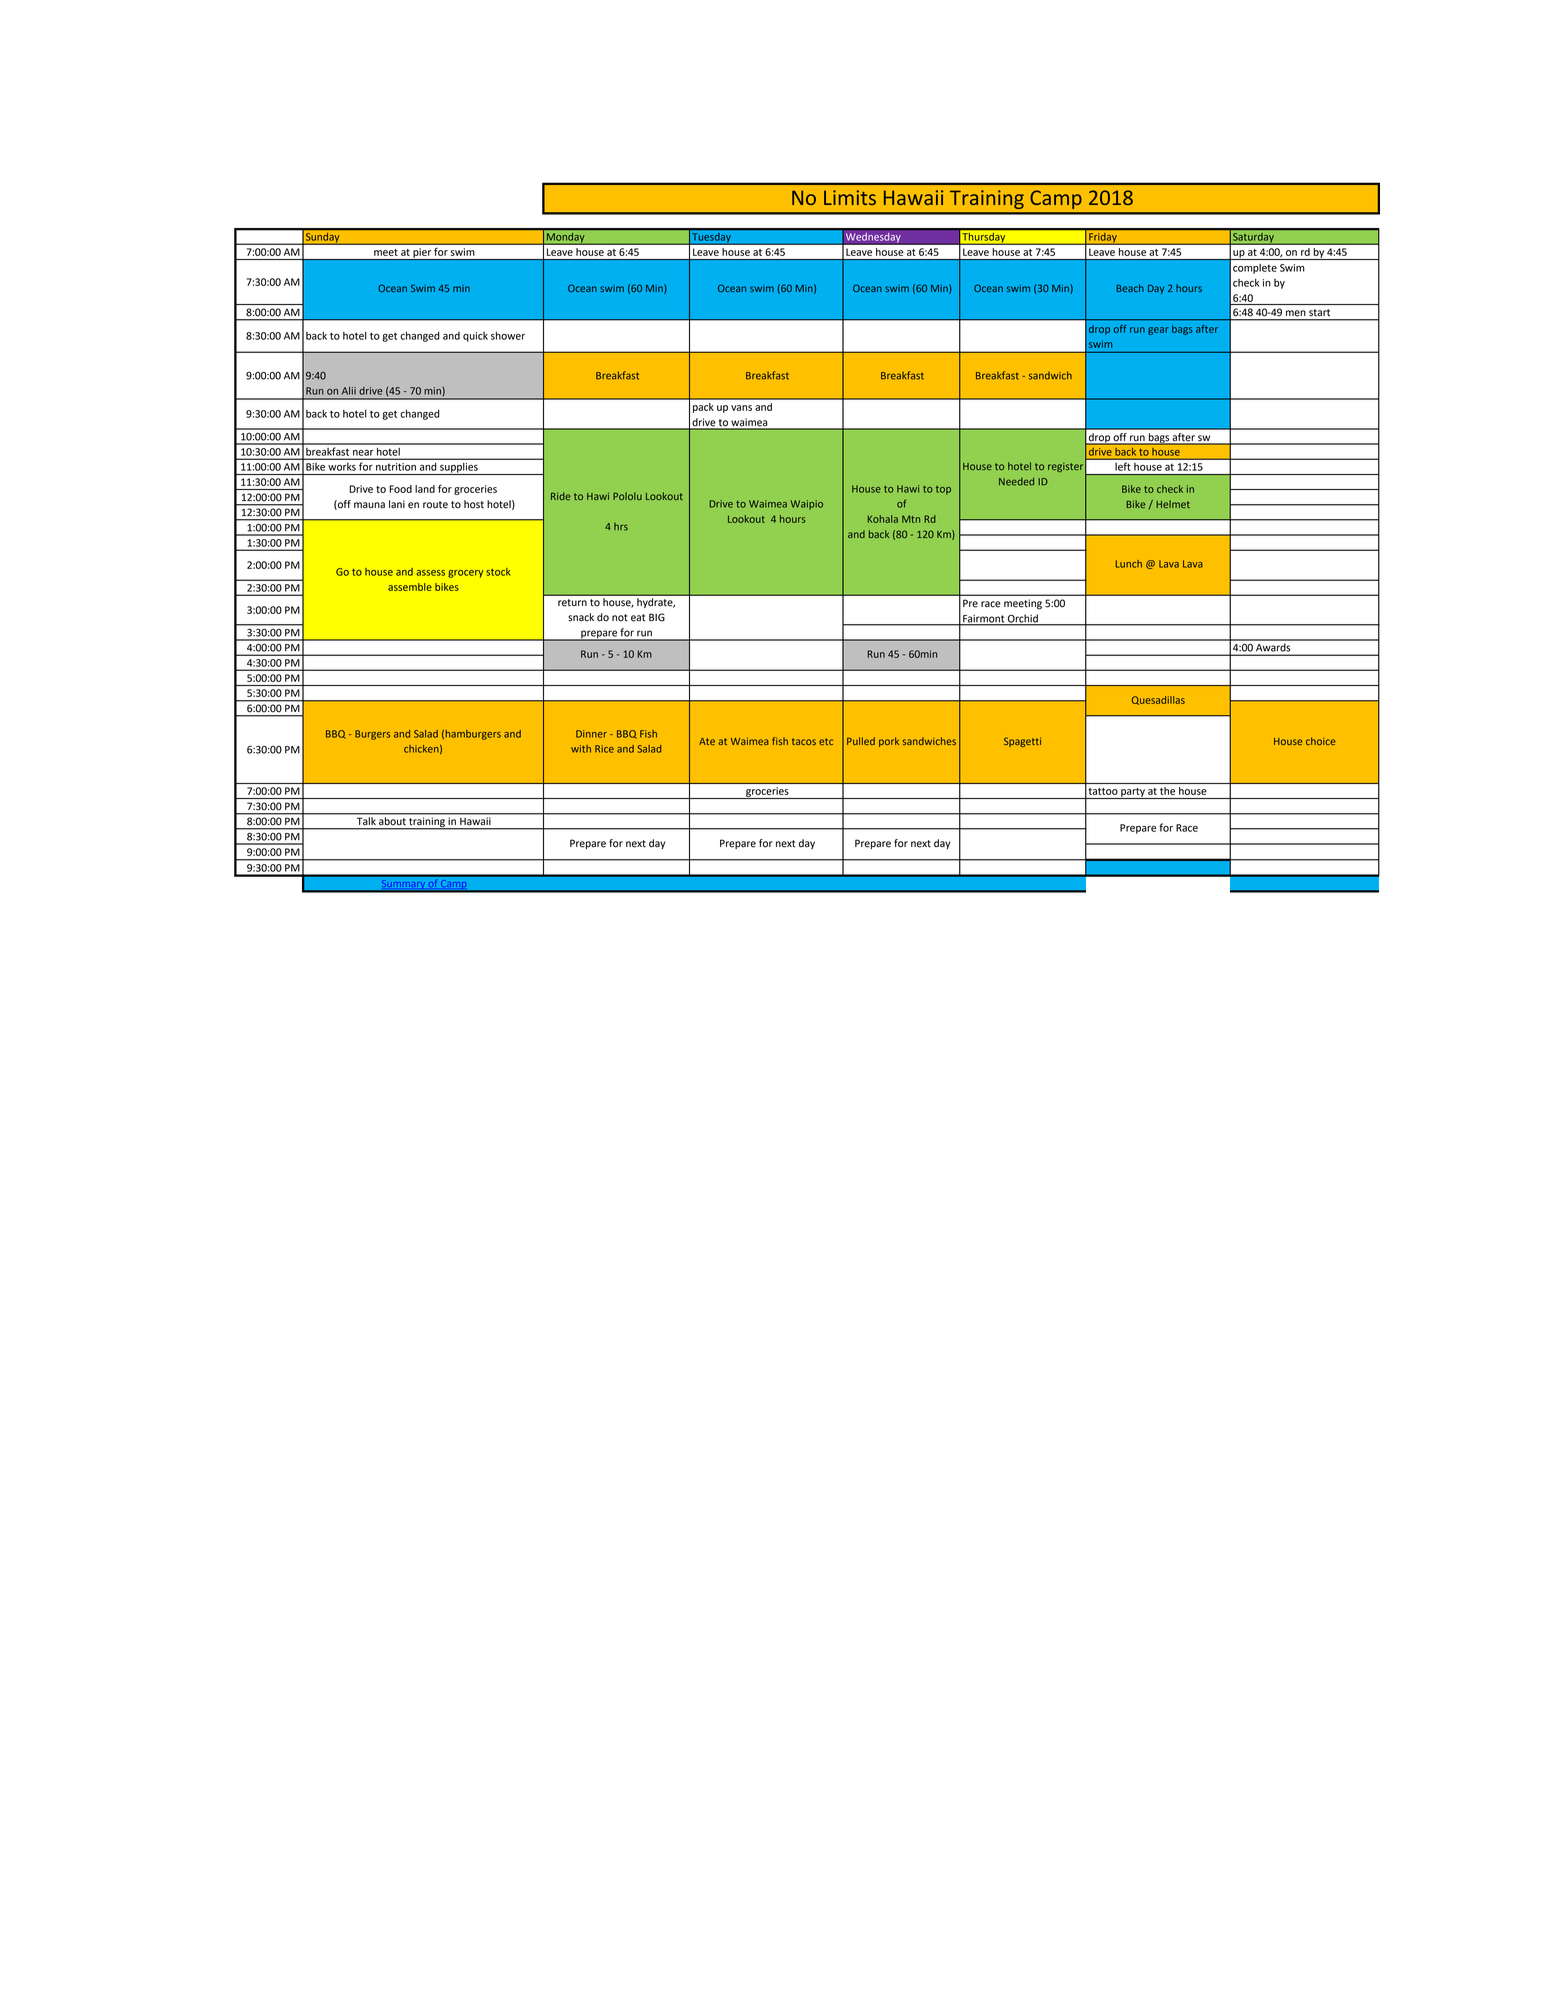 The height and width of the image is (2001, 1546). What do you see at coordinates (1133, 793) in the image?
I see `party` at bounding box center [1133, 793].
